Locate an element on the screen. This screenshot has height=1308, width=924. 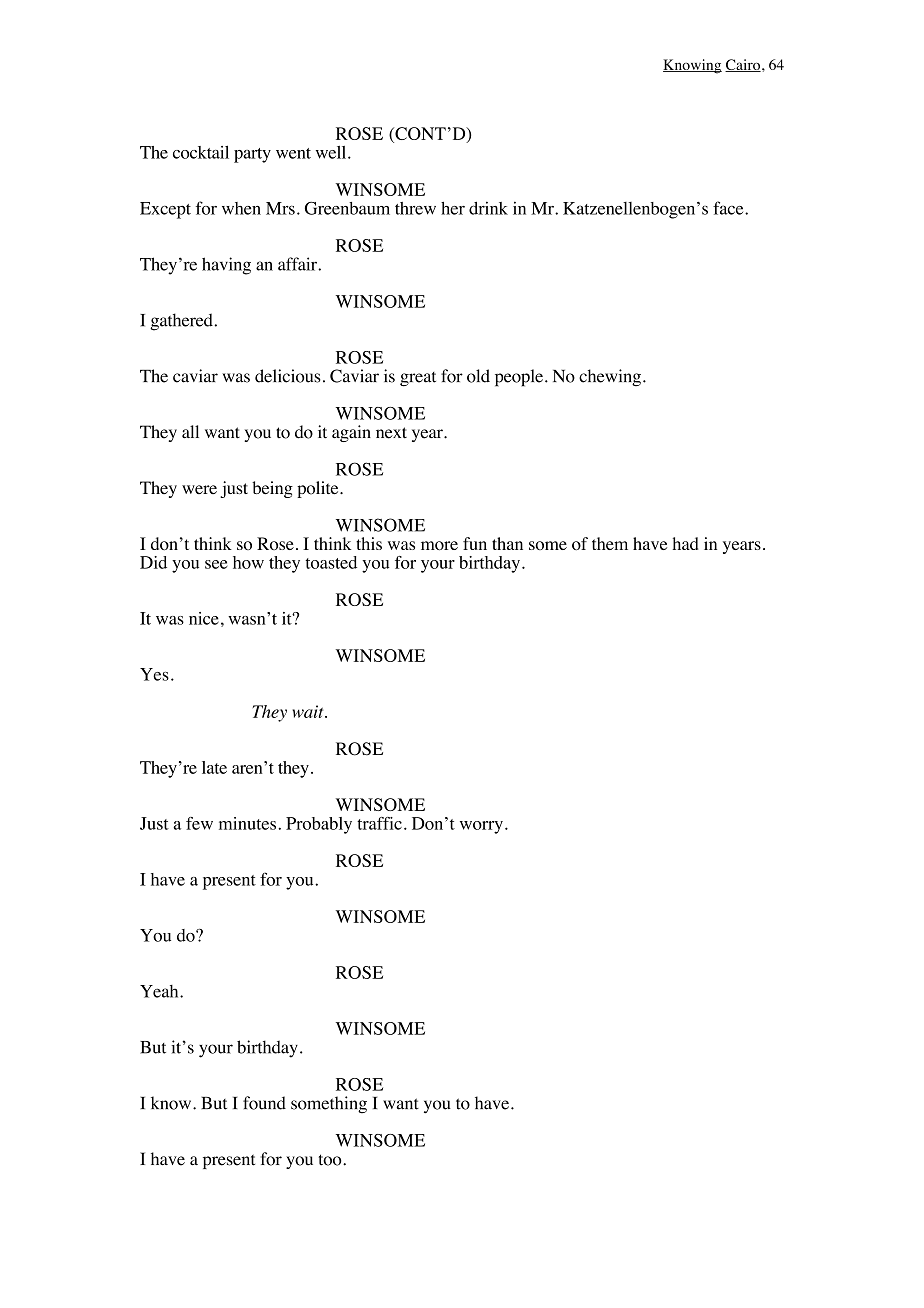
all is located at coordinates (190, 431).
